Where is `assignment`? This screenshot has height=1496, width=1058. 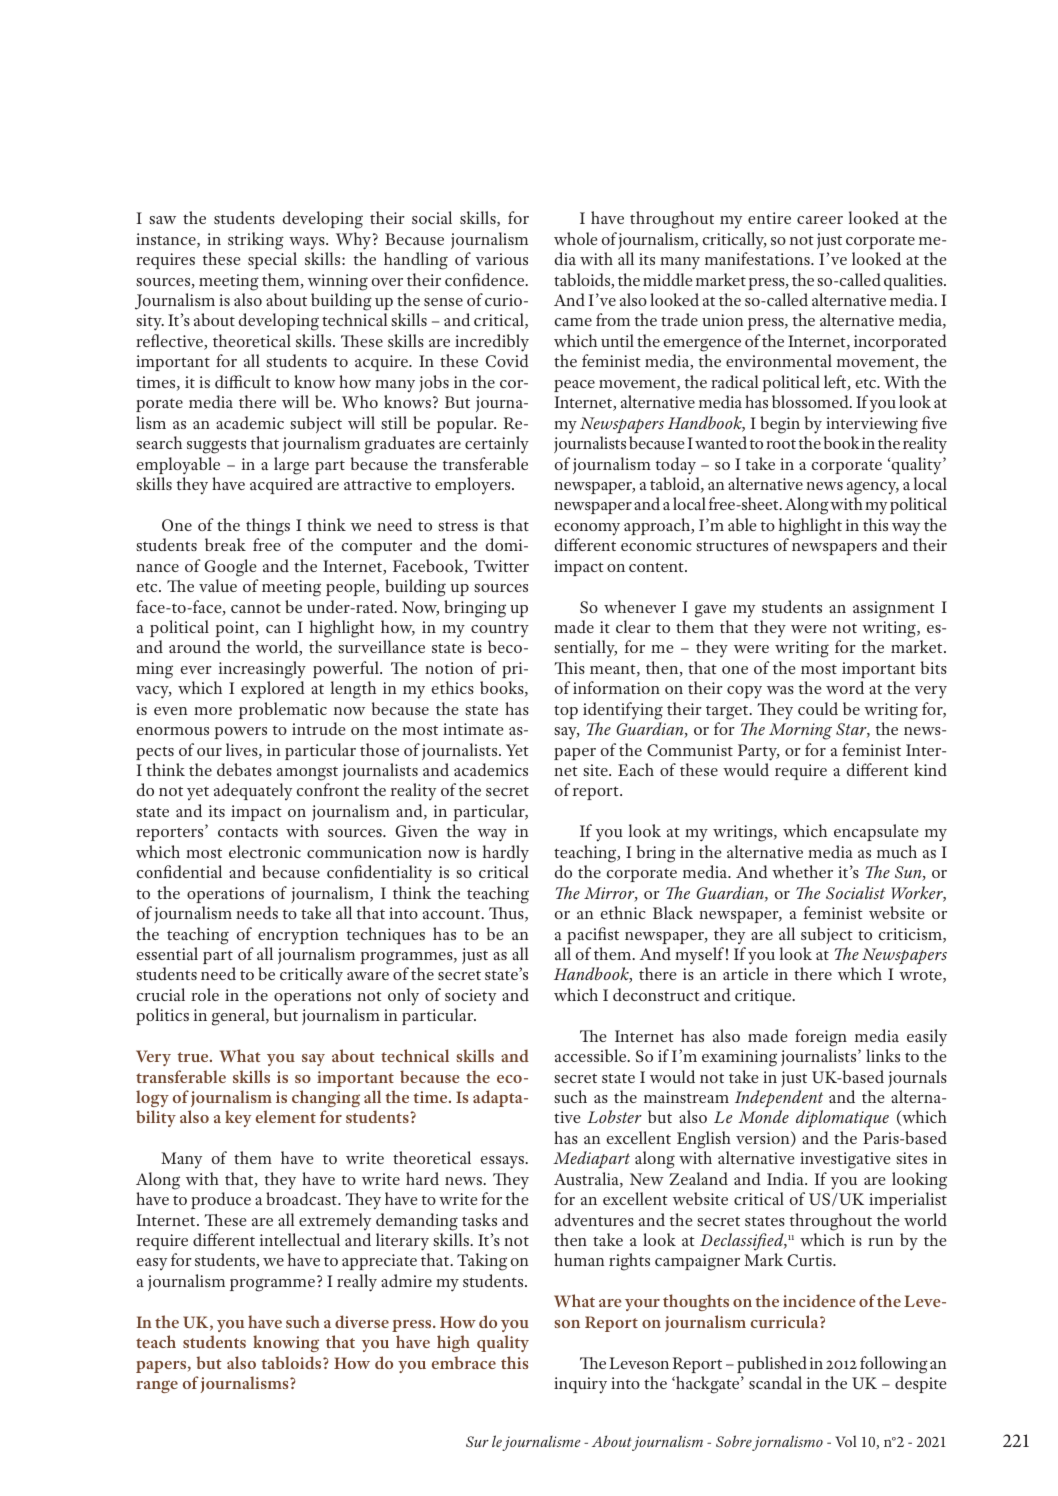 assignment is located at coordinates (894, 609).
